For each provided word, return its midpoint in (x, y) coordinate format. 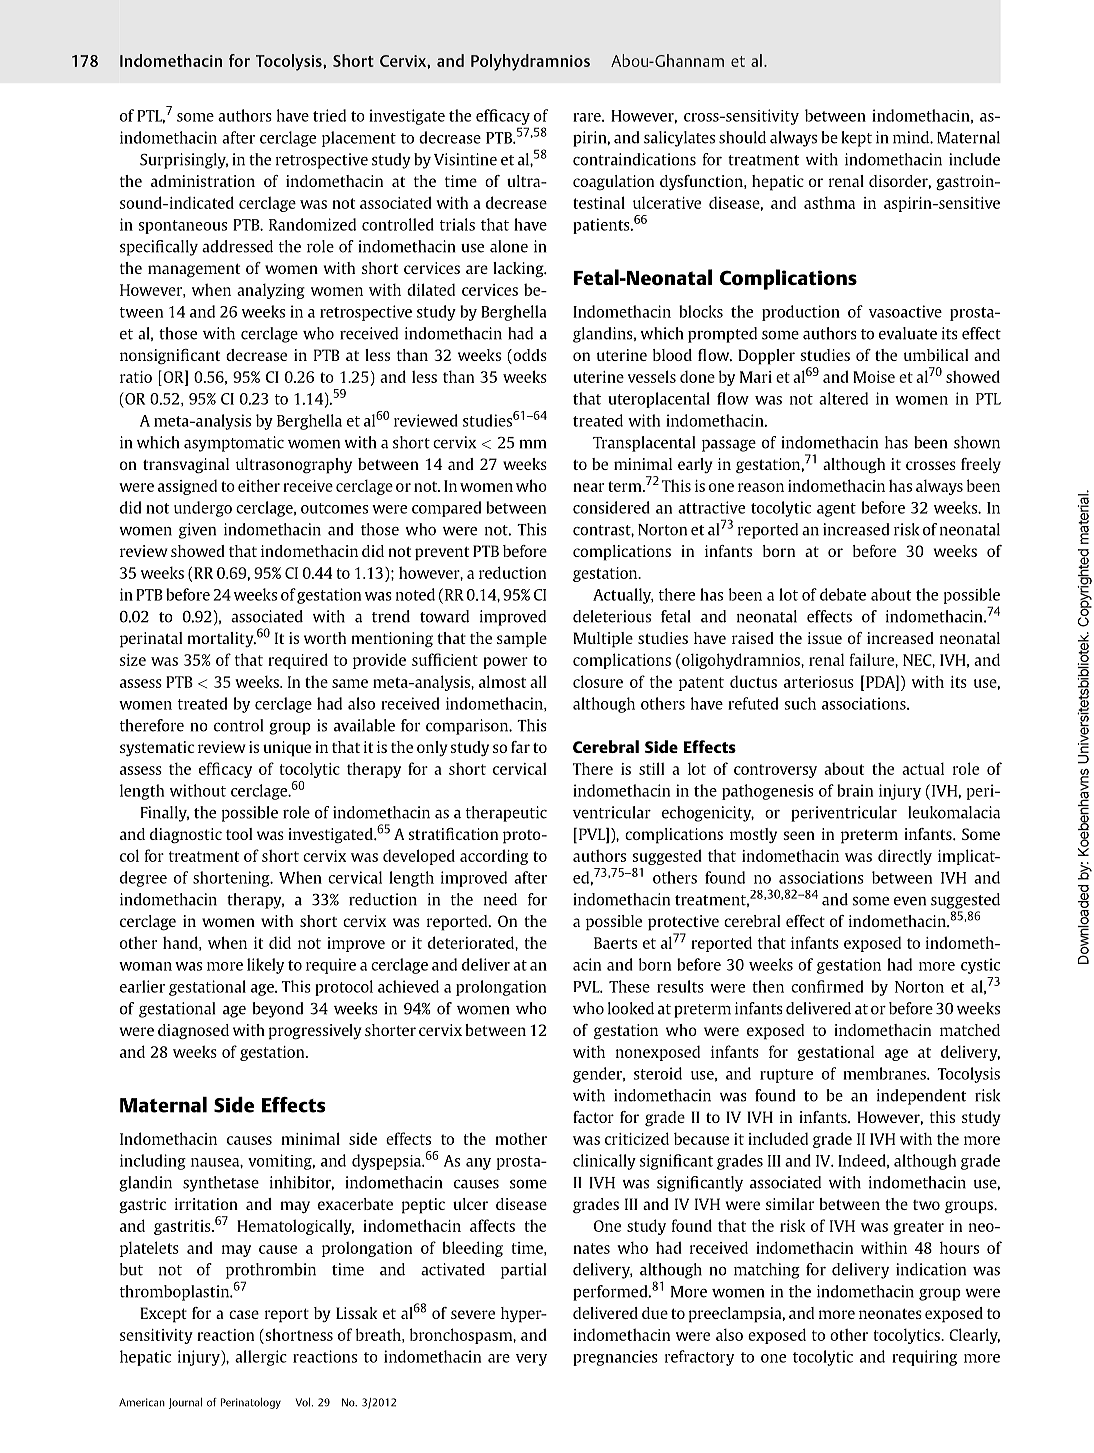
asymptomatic (234, 444)
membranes (885, 1073)
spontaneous (183, 227)
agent (836, 510)
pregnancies (615, 1358)
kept (857, 139)
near (588, 487)
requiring (924, 1358)
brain (855, 790)
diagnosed (193, 1032)
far (520, 747)
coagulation (613, 182)
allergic (261, 1358)
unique (287, 749)
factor (593, 1117)
